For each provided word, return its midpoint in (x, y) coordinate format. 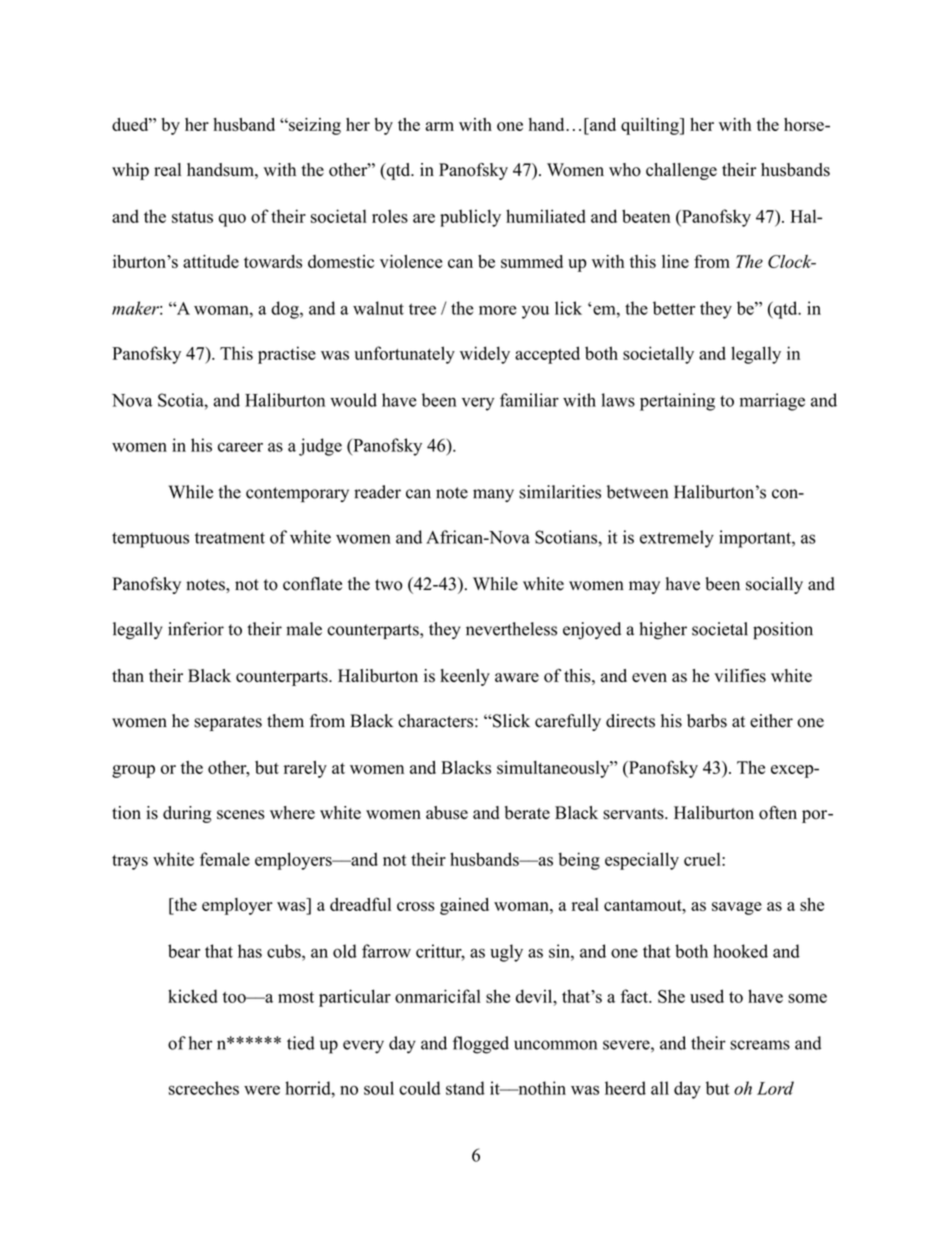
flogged (481, 1045)
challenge (681, 171)
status (192, 217)
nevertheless (511, 629)
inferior (196, 629)
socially (774, 585)
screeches (204, 1088)
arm (439, 126)
